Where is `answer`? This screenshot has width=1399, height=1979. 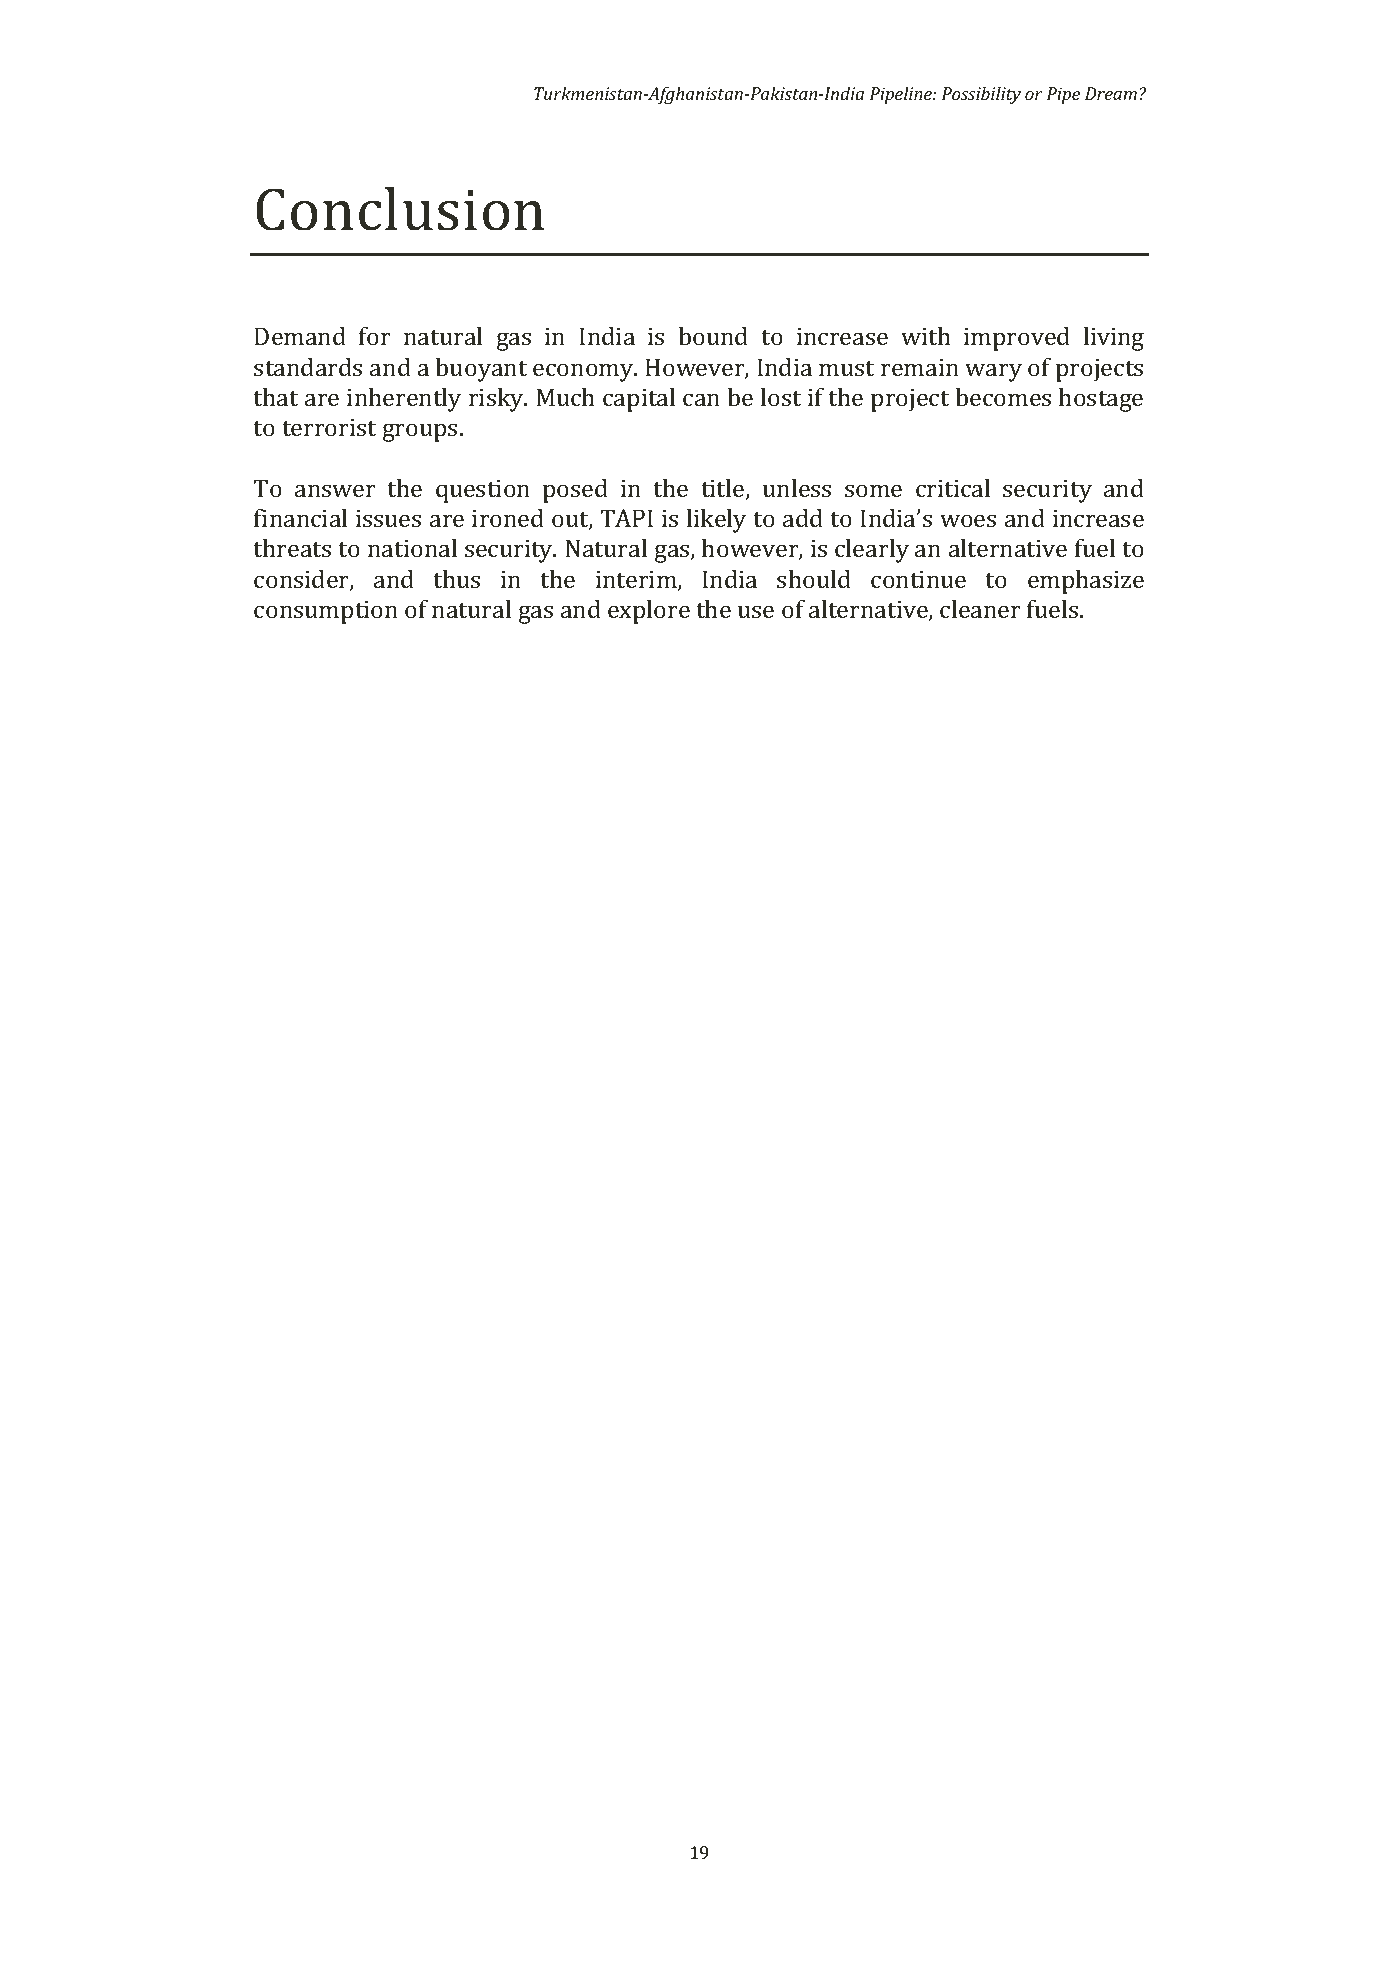
answer is located at coordinates (335, 490).
